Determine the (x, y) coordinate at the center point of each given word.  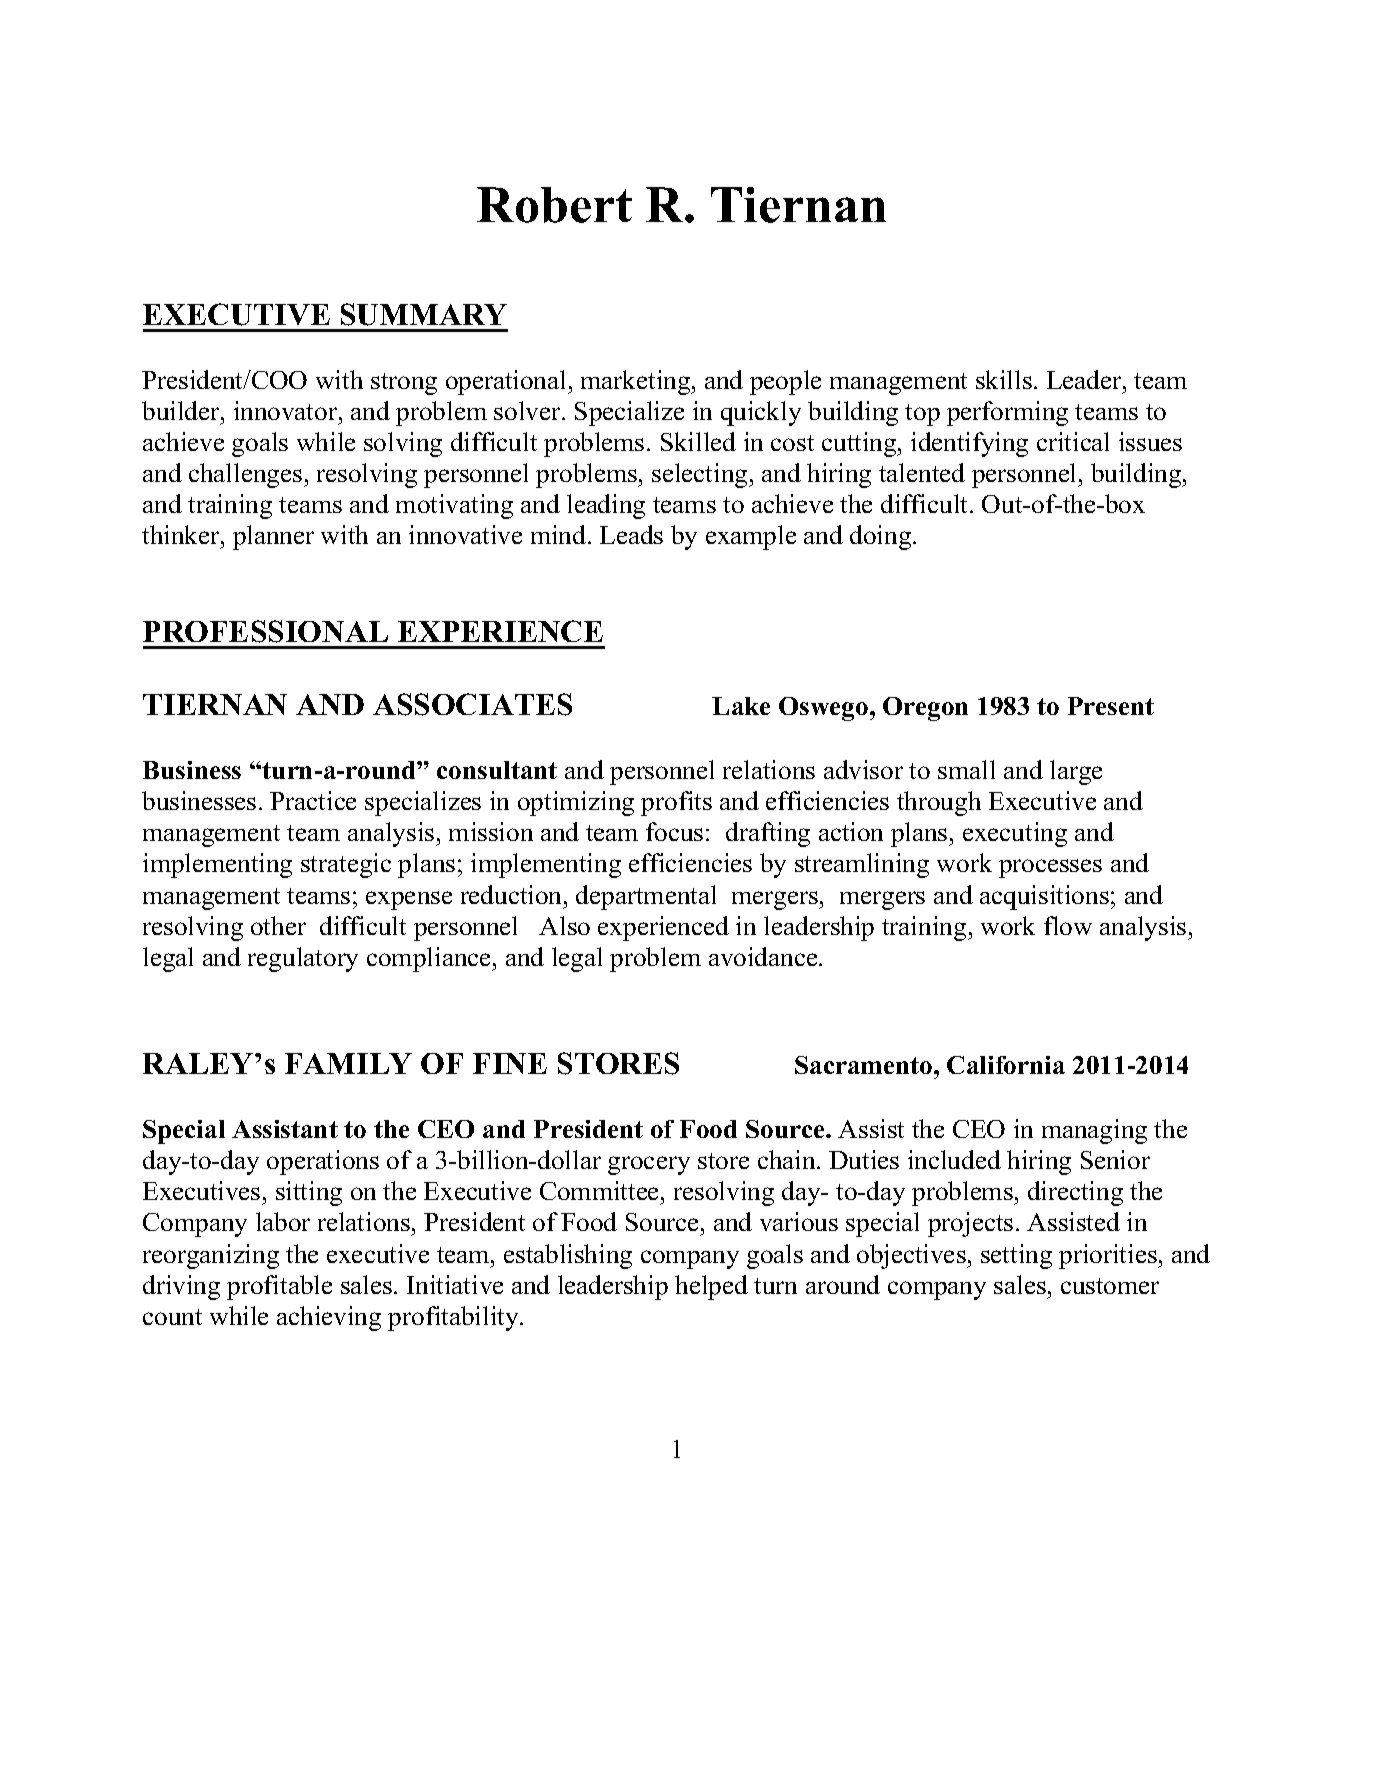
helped (711, 1287)
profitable (279, 1287)
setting (1016, 1256)
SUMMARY (424, 314)
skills (1004, 379)
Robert (554, 205)
